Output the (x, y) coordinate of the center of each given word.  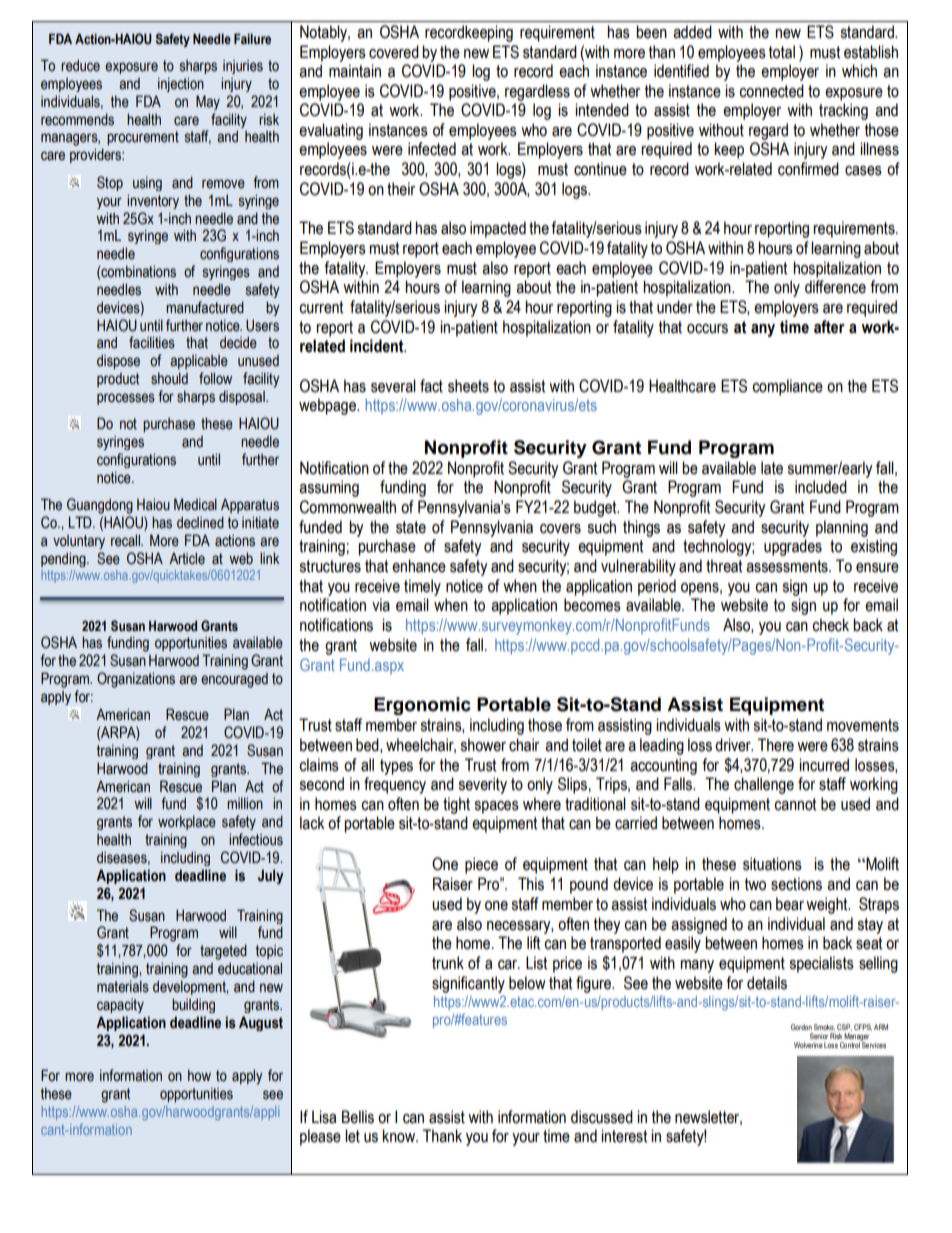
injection (181, 84)
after (829, 327)
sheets (468, 386)
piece (481, 865)
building (193, 1005)
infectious (256, 839)
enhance (419, 566)
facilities (152, 342)
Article (187, 558)
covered (394, 52)
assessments (788, 566)
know (400, 1136)
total (782, 52)
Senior (819, 1036)
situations (772, 864)
